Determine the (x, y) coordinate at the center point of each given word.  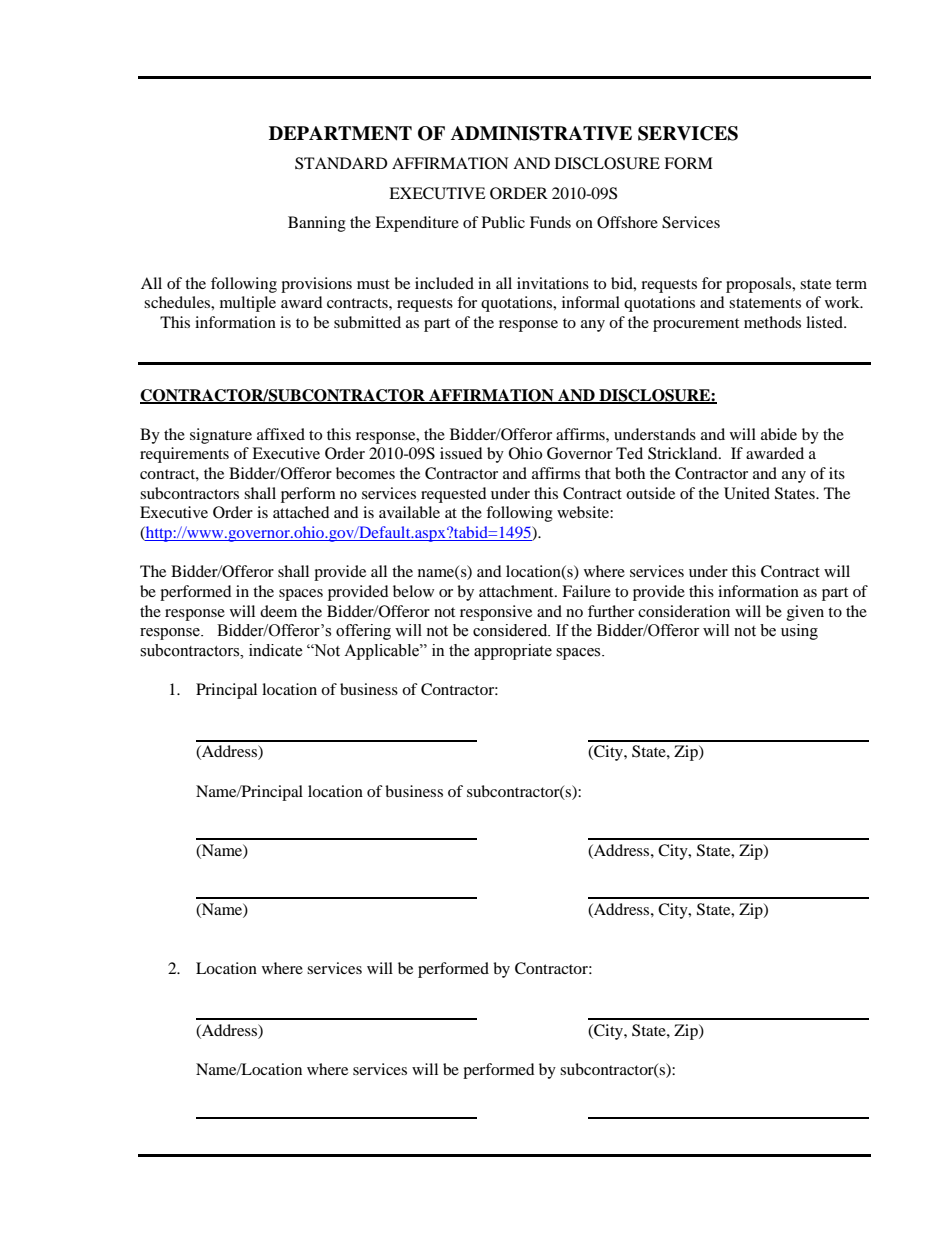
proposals (760, 285)
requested (454, 495)
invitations (553, 283)
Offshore (627, 222)
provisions (316, 285)
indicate (276, 650)
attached (301, 512)
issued (461, 453)
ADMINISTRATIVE (541, 133)
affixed (281, 434)
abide (779, 434)
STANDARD (341, 163)
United (747, 493)
